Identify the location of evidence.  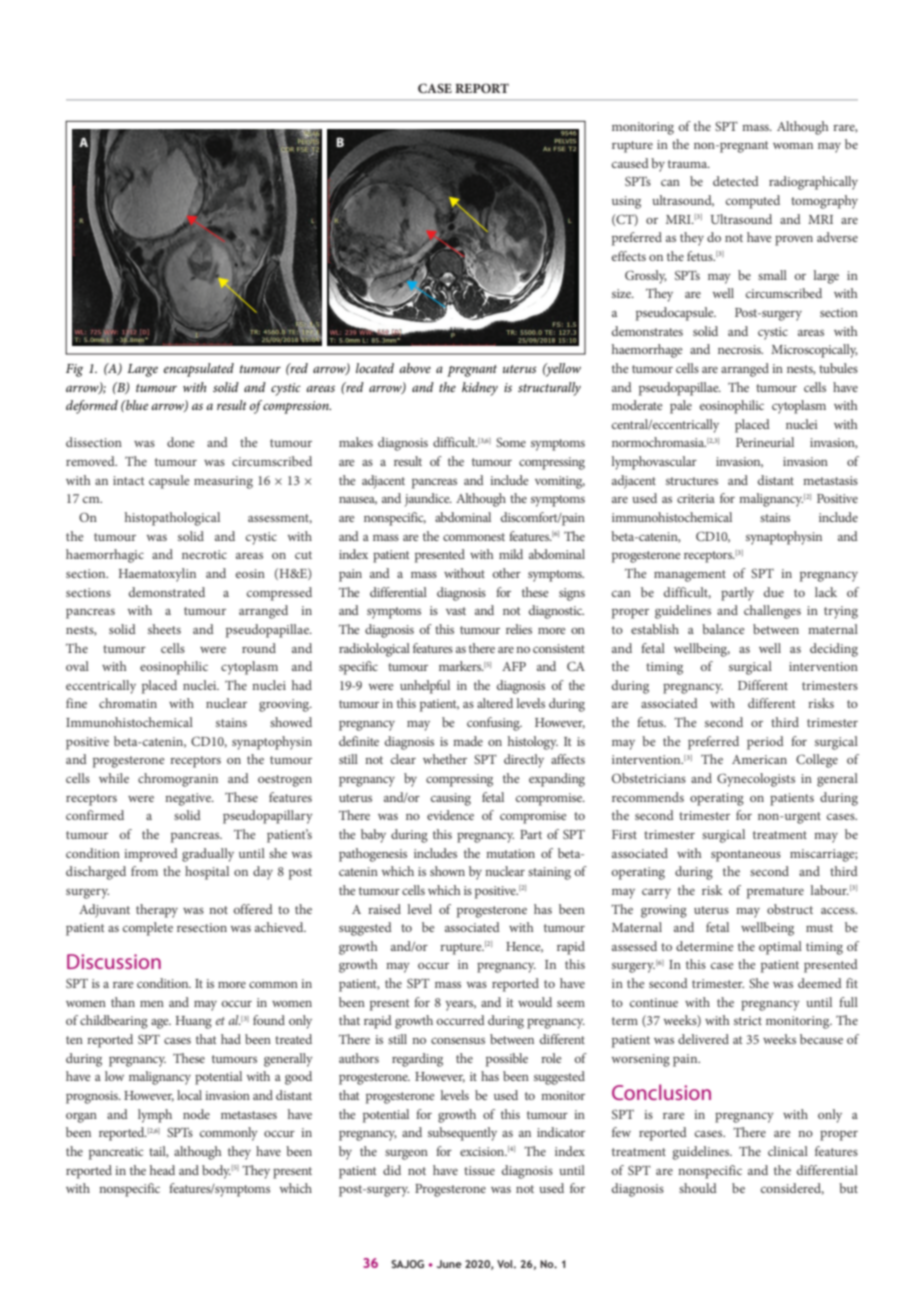
(450, 815).
